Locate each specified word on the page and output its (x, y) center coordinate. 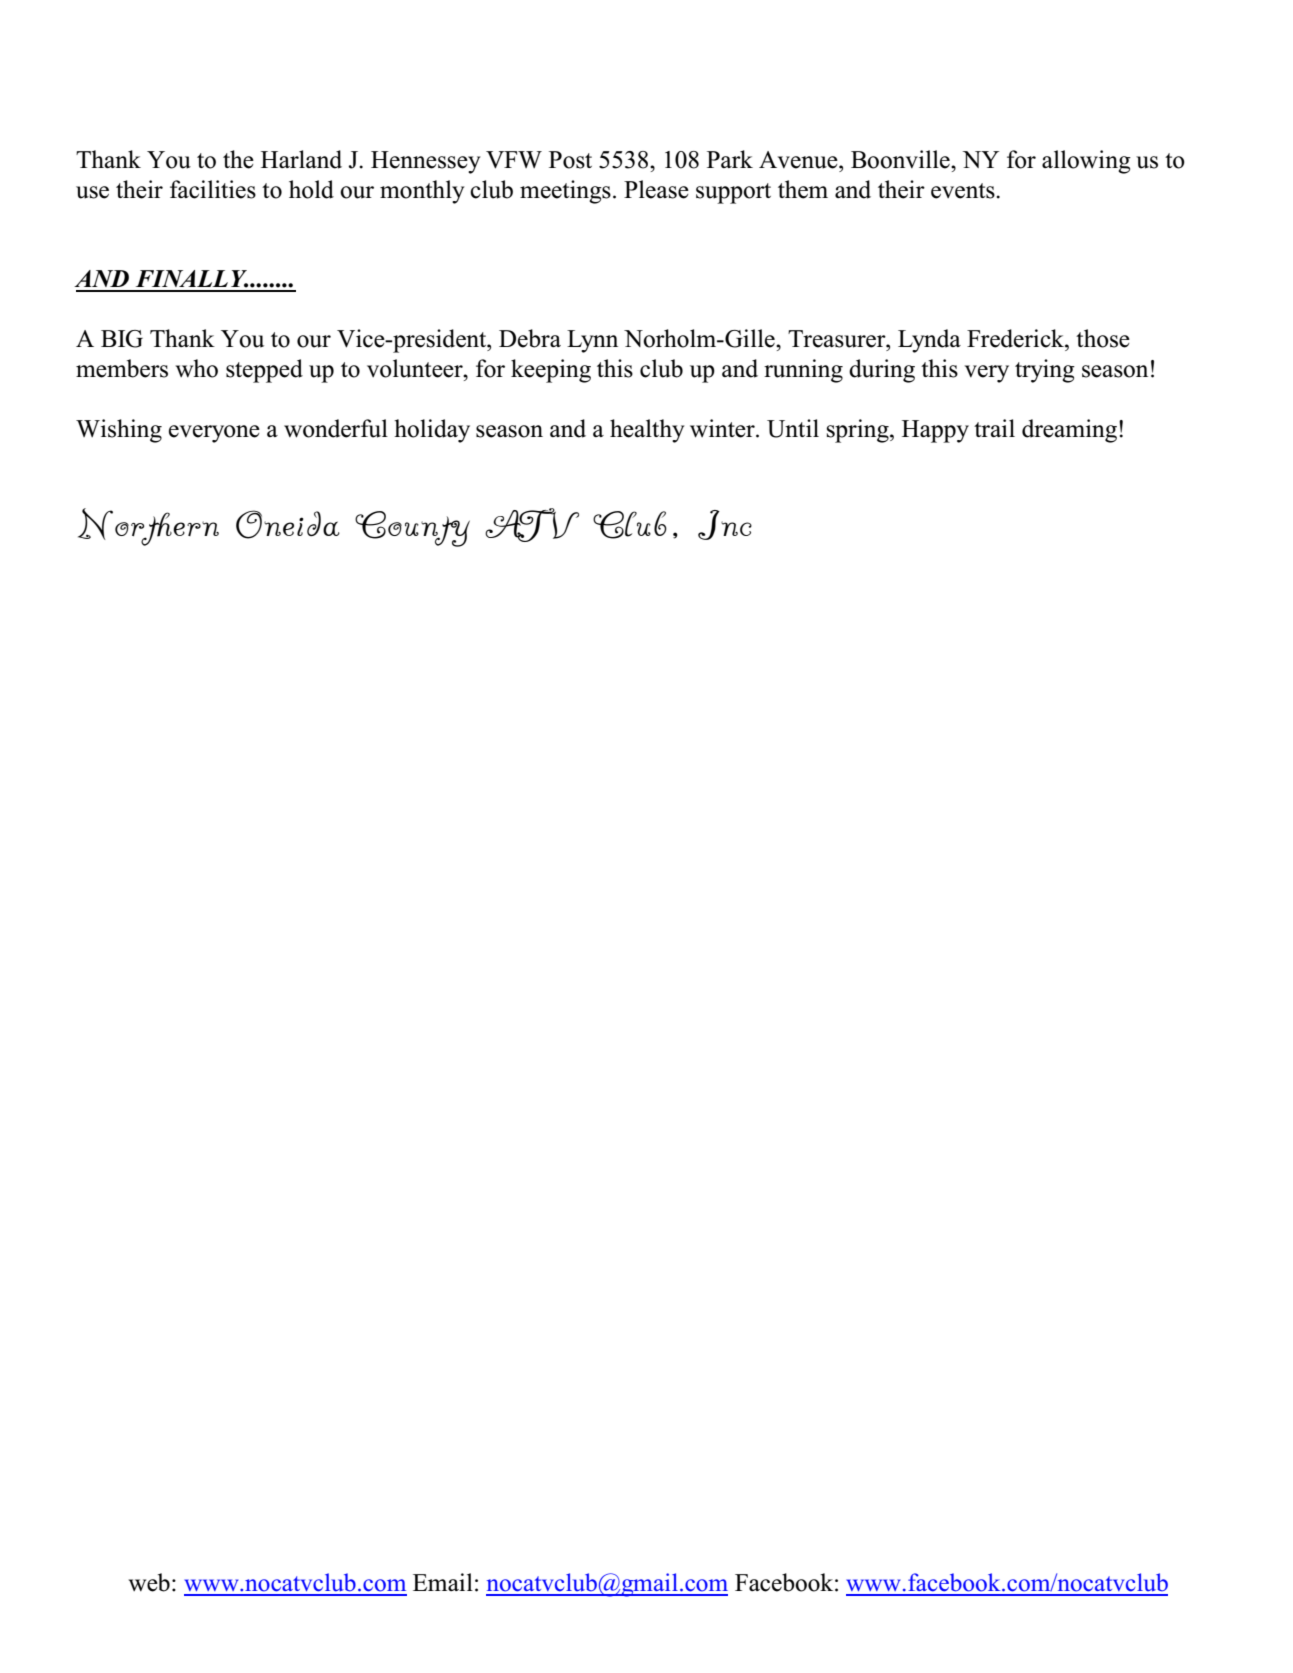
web (149, 1582)
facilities (213, 189)
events (964, 191)
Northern (148, 527)
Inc (725, 525)
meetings (565, 192)
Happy (935, 431)
